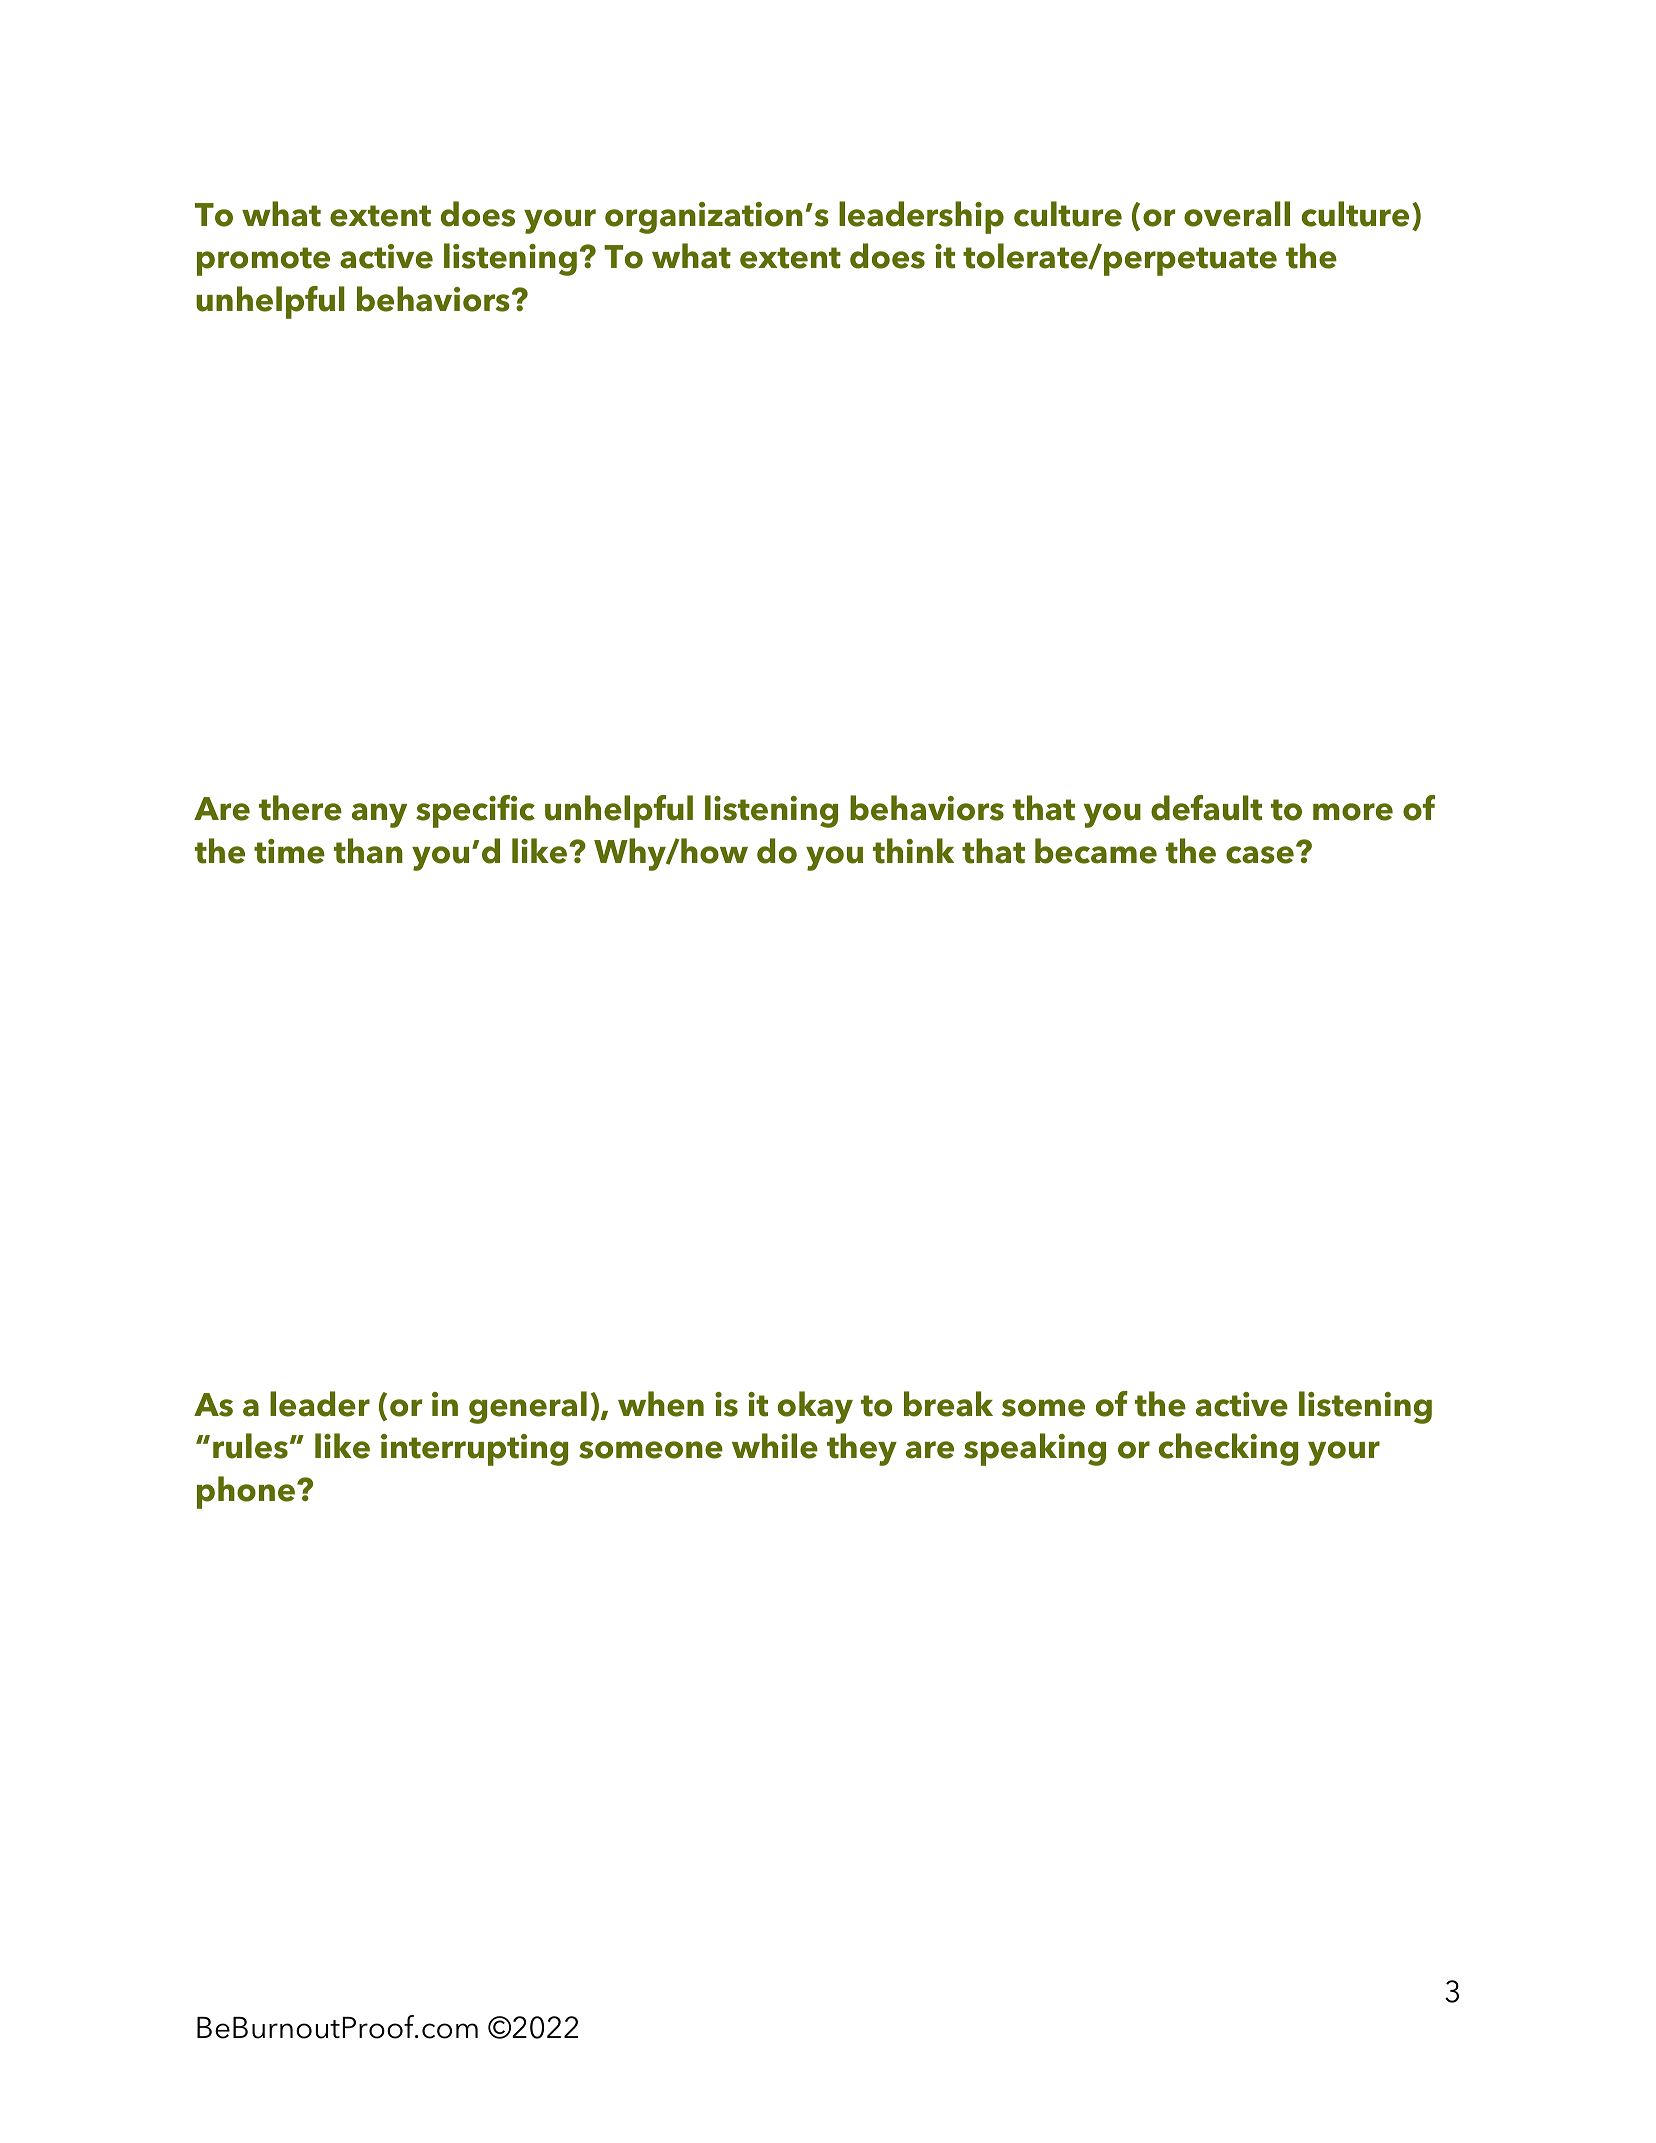  What do you see at coordinates (1228, 1449) in the screenshot?
I see `checking` at bounding box center [1228, 1449].
